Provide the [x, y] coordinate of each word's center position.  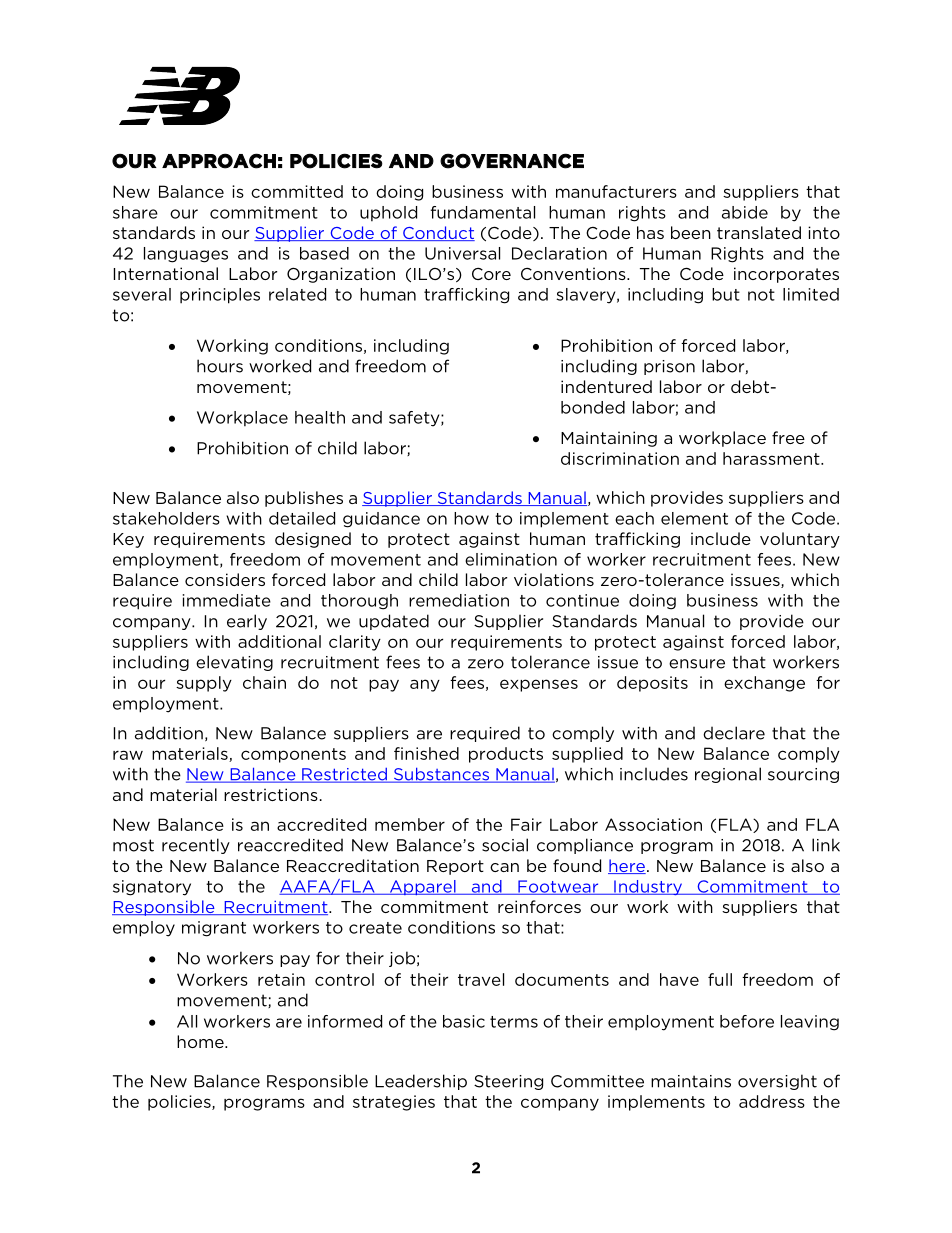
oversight [777, 1082]
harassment [772, 458]
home [201, 1041]
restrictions [271, 794]
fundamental [482, 212]
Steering [508, 1082]
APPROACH [219, 161]
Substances [441, 775]
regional [728, 775]
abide [745, 212]
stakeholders [166, 518]
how [471, 518]
